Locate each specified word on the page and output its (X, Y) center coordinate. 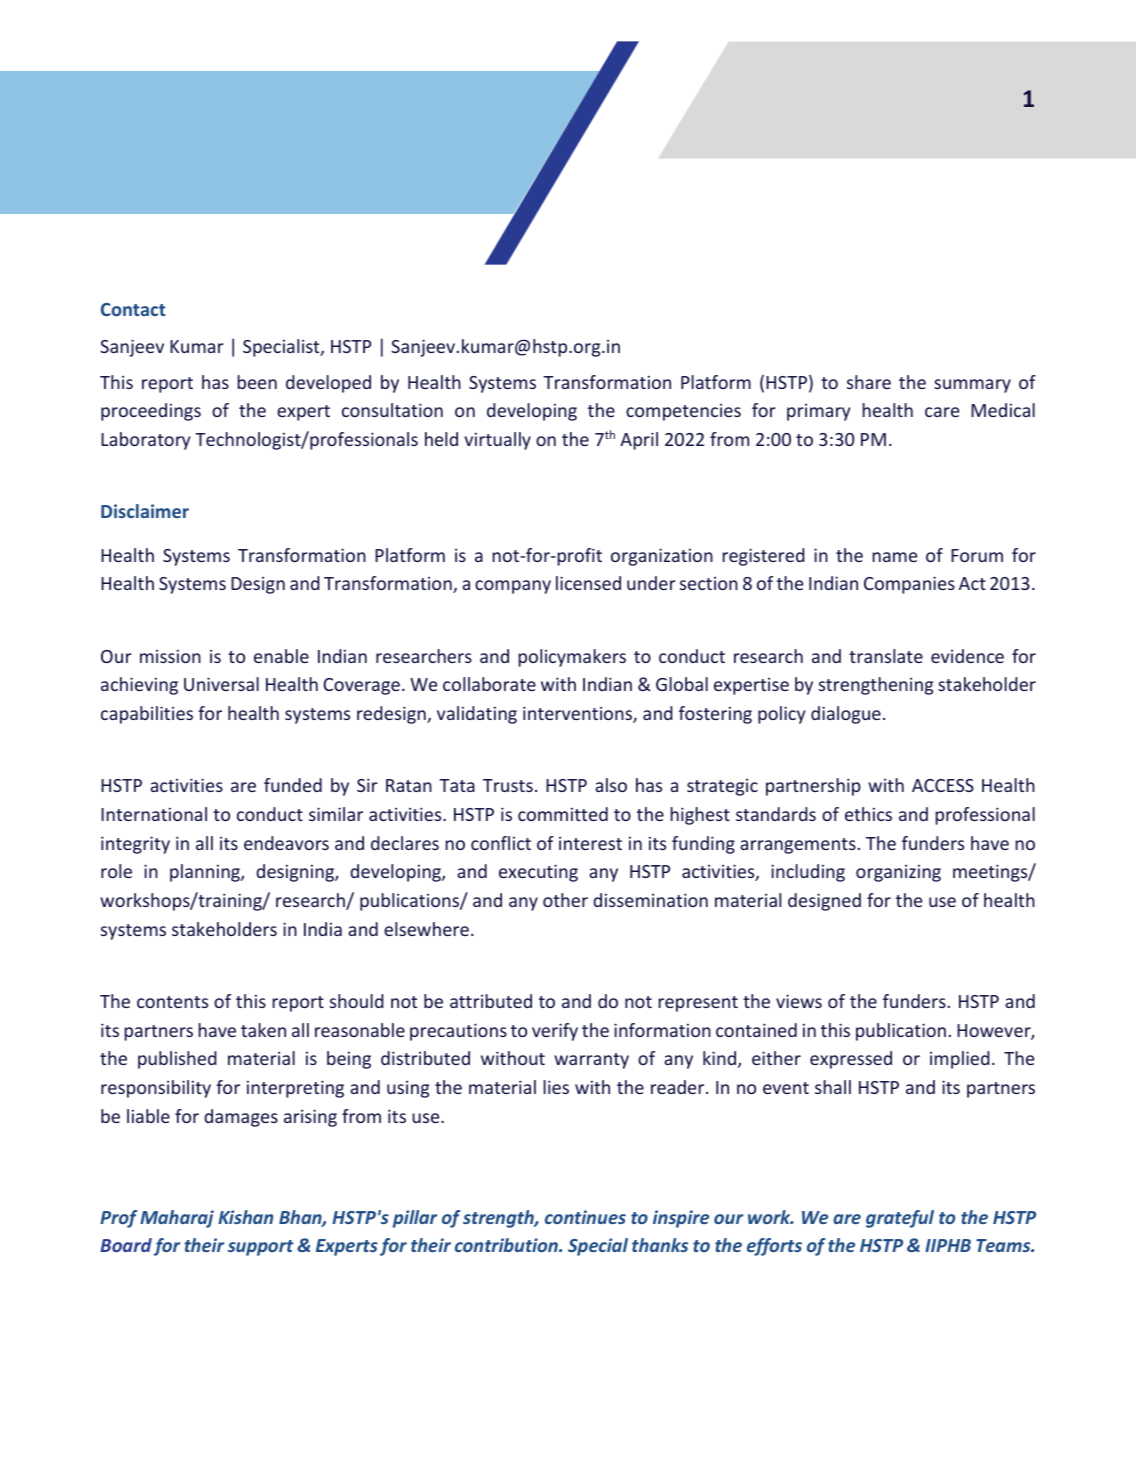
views (799, 1001)
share (869, 382)
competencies (683, 412)
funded (293, 785)
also (611, 785)
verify (555, 1032)
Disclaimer (145, 511)
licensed (588, 583)
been (257, 382)
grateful (900, 1219)
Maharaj (177, 1219)
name (894, 557)
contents (172, 1002)
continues (585, 1217)
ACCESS (943, 785)
